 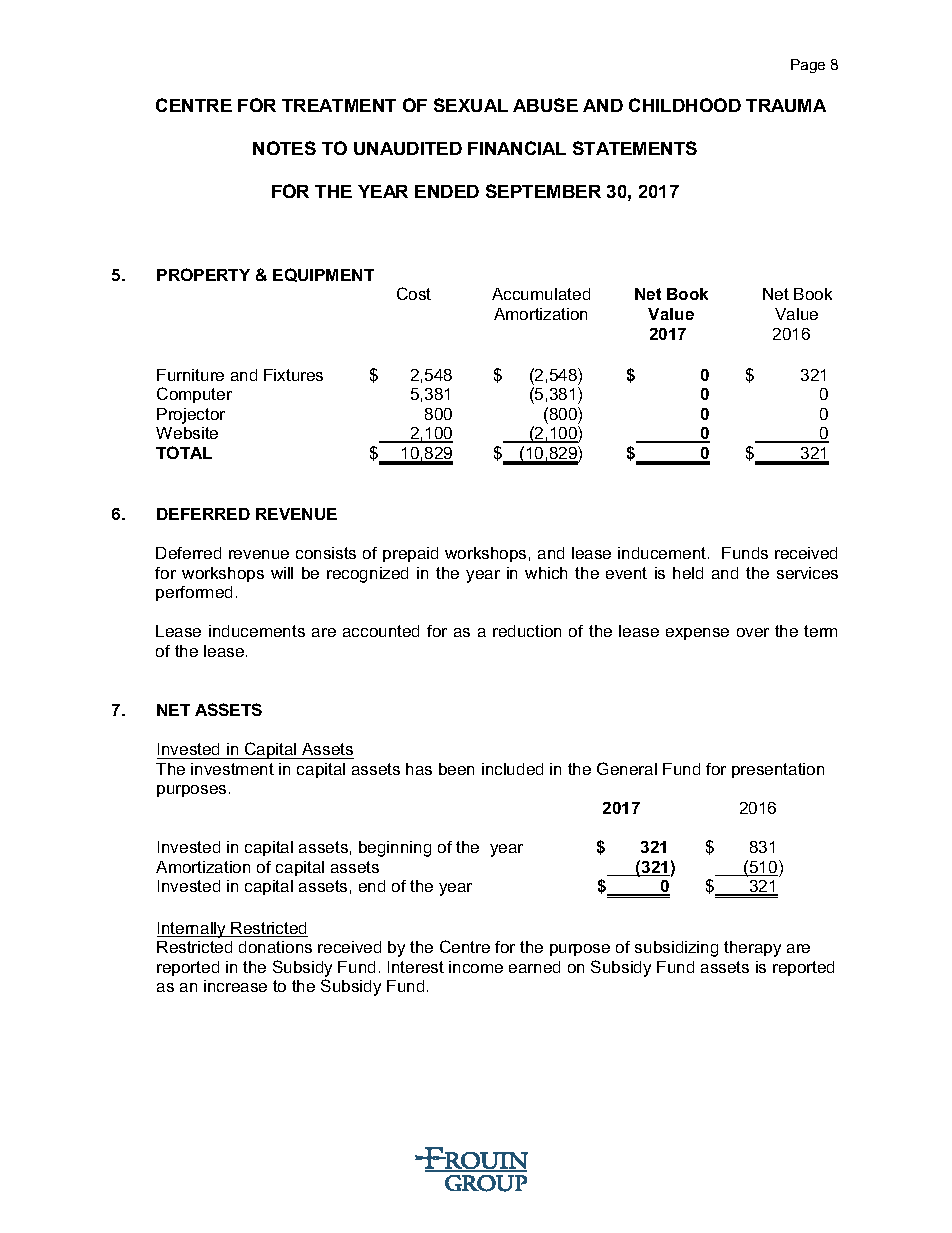 What do you see at coordinates (282, 573) in the screenshot?
I see `will` at bounding box center [282, 573].
